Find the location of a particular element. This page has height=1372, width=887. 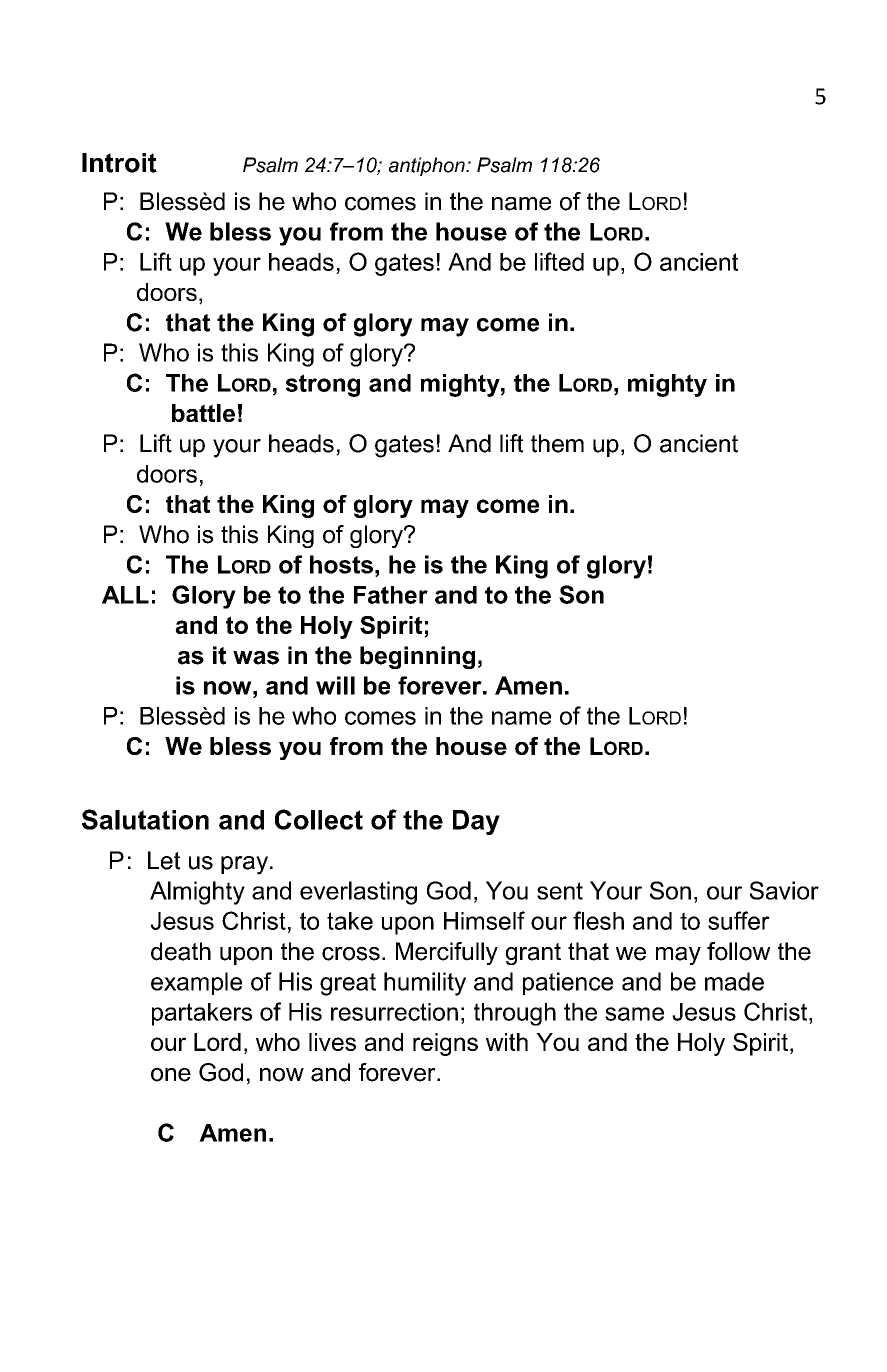

same is located at coordinates (634, 1014).
